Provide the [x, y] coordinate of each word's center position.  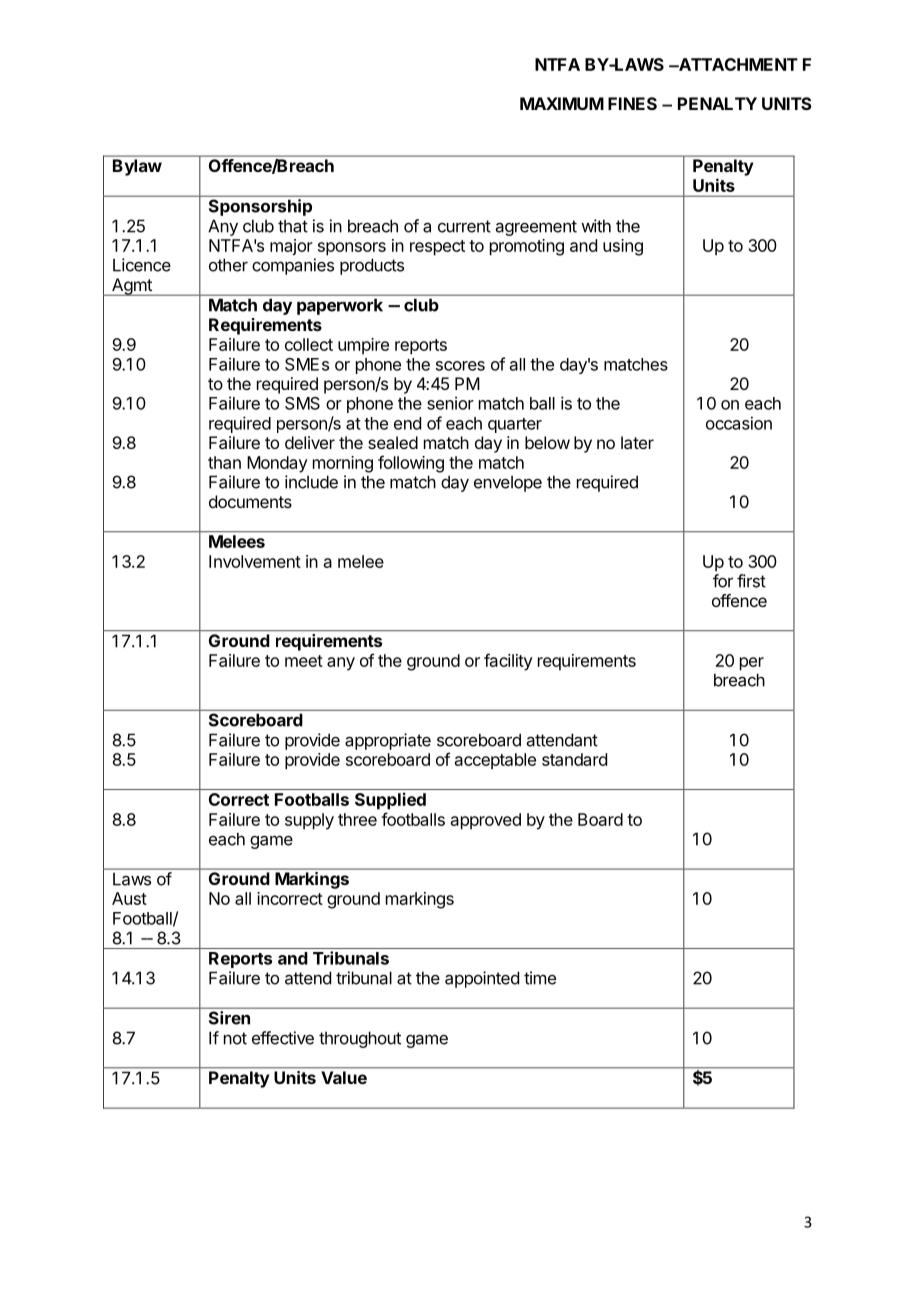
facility [508, 662]
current [464, 226]
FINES [632, 103]
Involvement [255, 561]
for [723, 581]
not [235, 1038]
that [293, 226]
